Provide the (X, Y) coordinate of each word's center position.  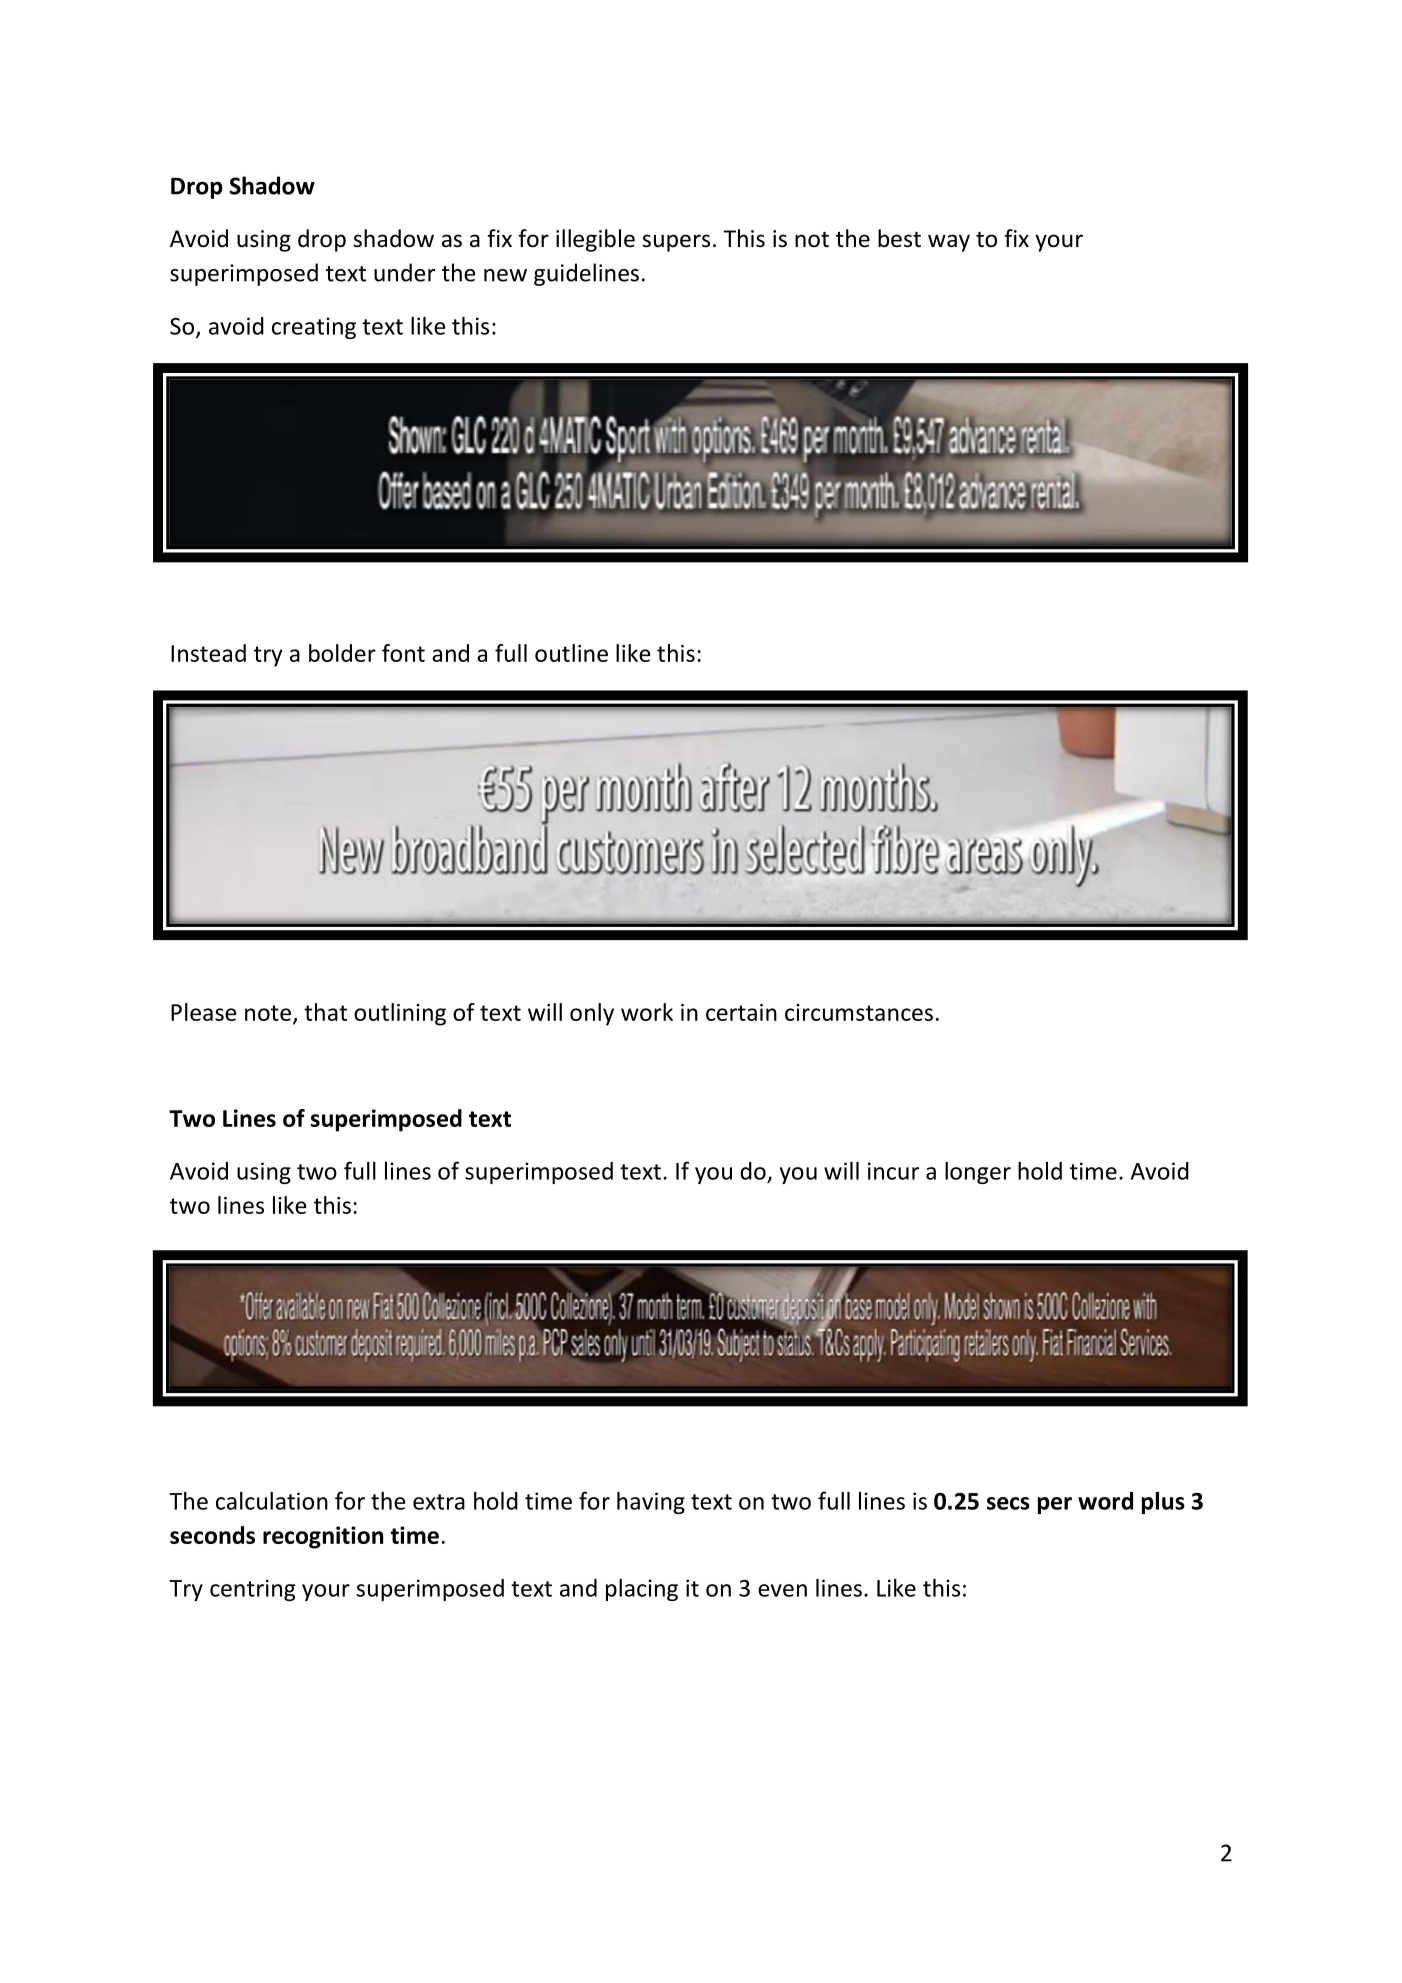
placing (642, 1590)
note (268, 1013)
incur (893, 1171)
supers (676, 243)
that (325, 1012)
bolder (342, 653)
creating (314, 328)
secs (1008, 1503)
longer (978, 1173)
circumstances (859, 1012)
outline (571, 653)
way (949, 243)
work (647, 1012)
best (899, 238)
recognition (323, 1537)
